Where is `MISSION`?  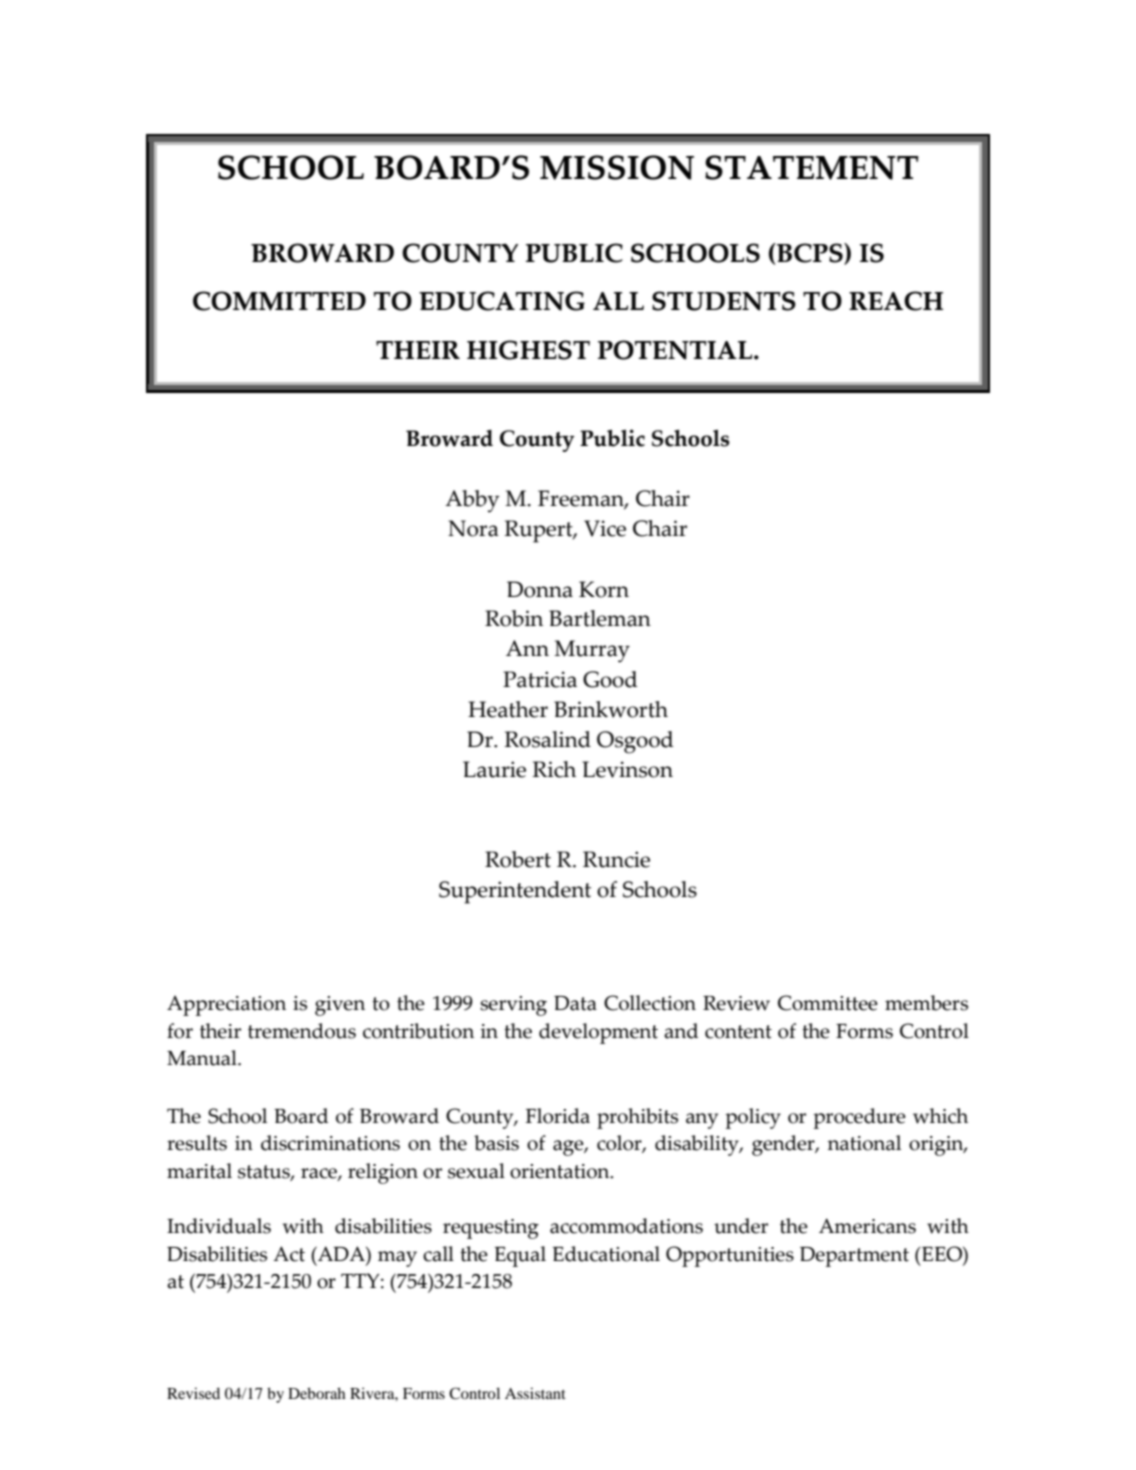
MISSION is located at coordinates (617, 167).
